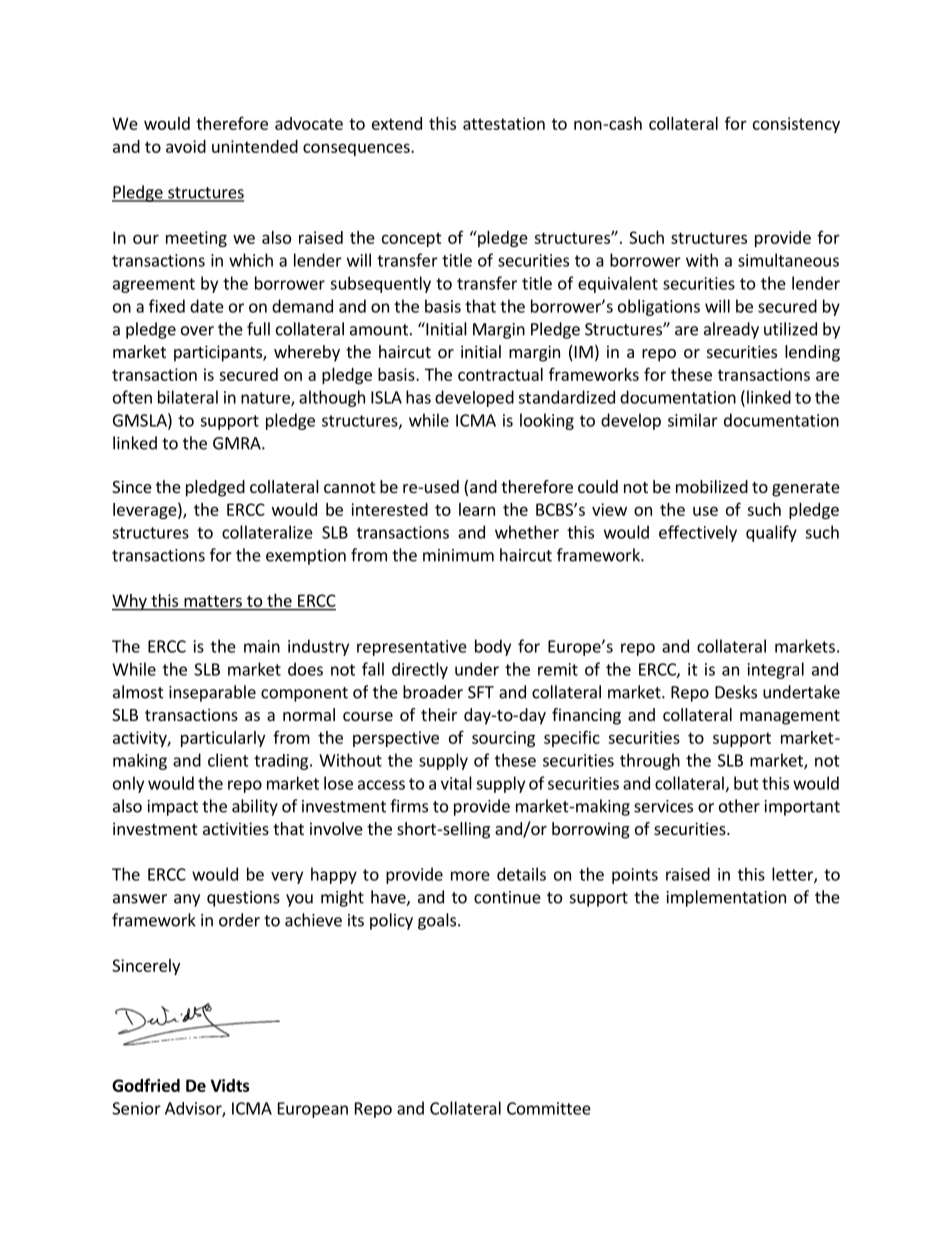 The width and height of the image is (952, 1233). What do you see at coordinates (228, 760) in the image?
I see `client` at bounding box center [228, 760].
